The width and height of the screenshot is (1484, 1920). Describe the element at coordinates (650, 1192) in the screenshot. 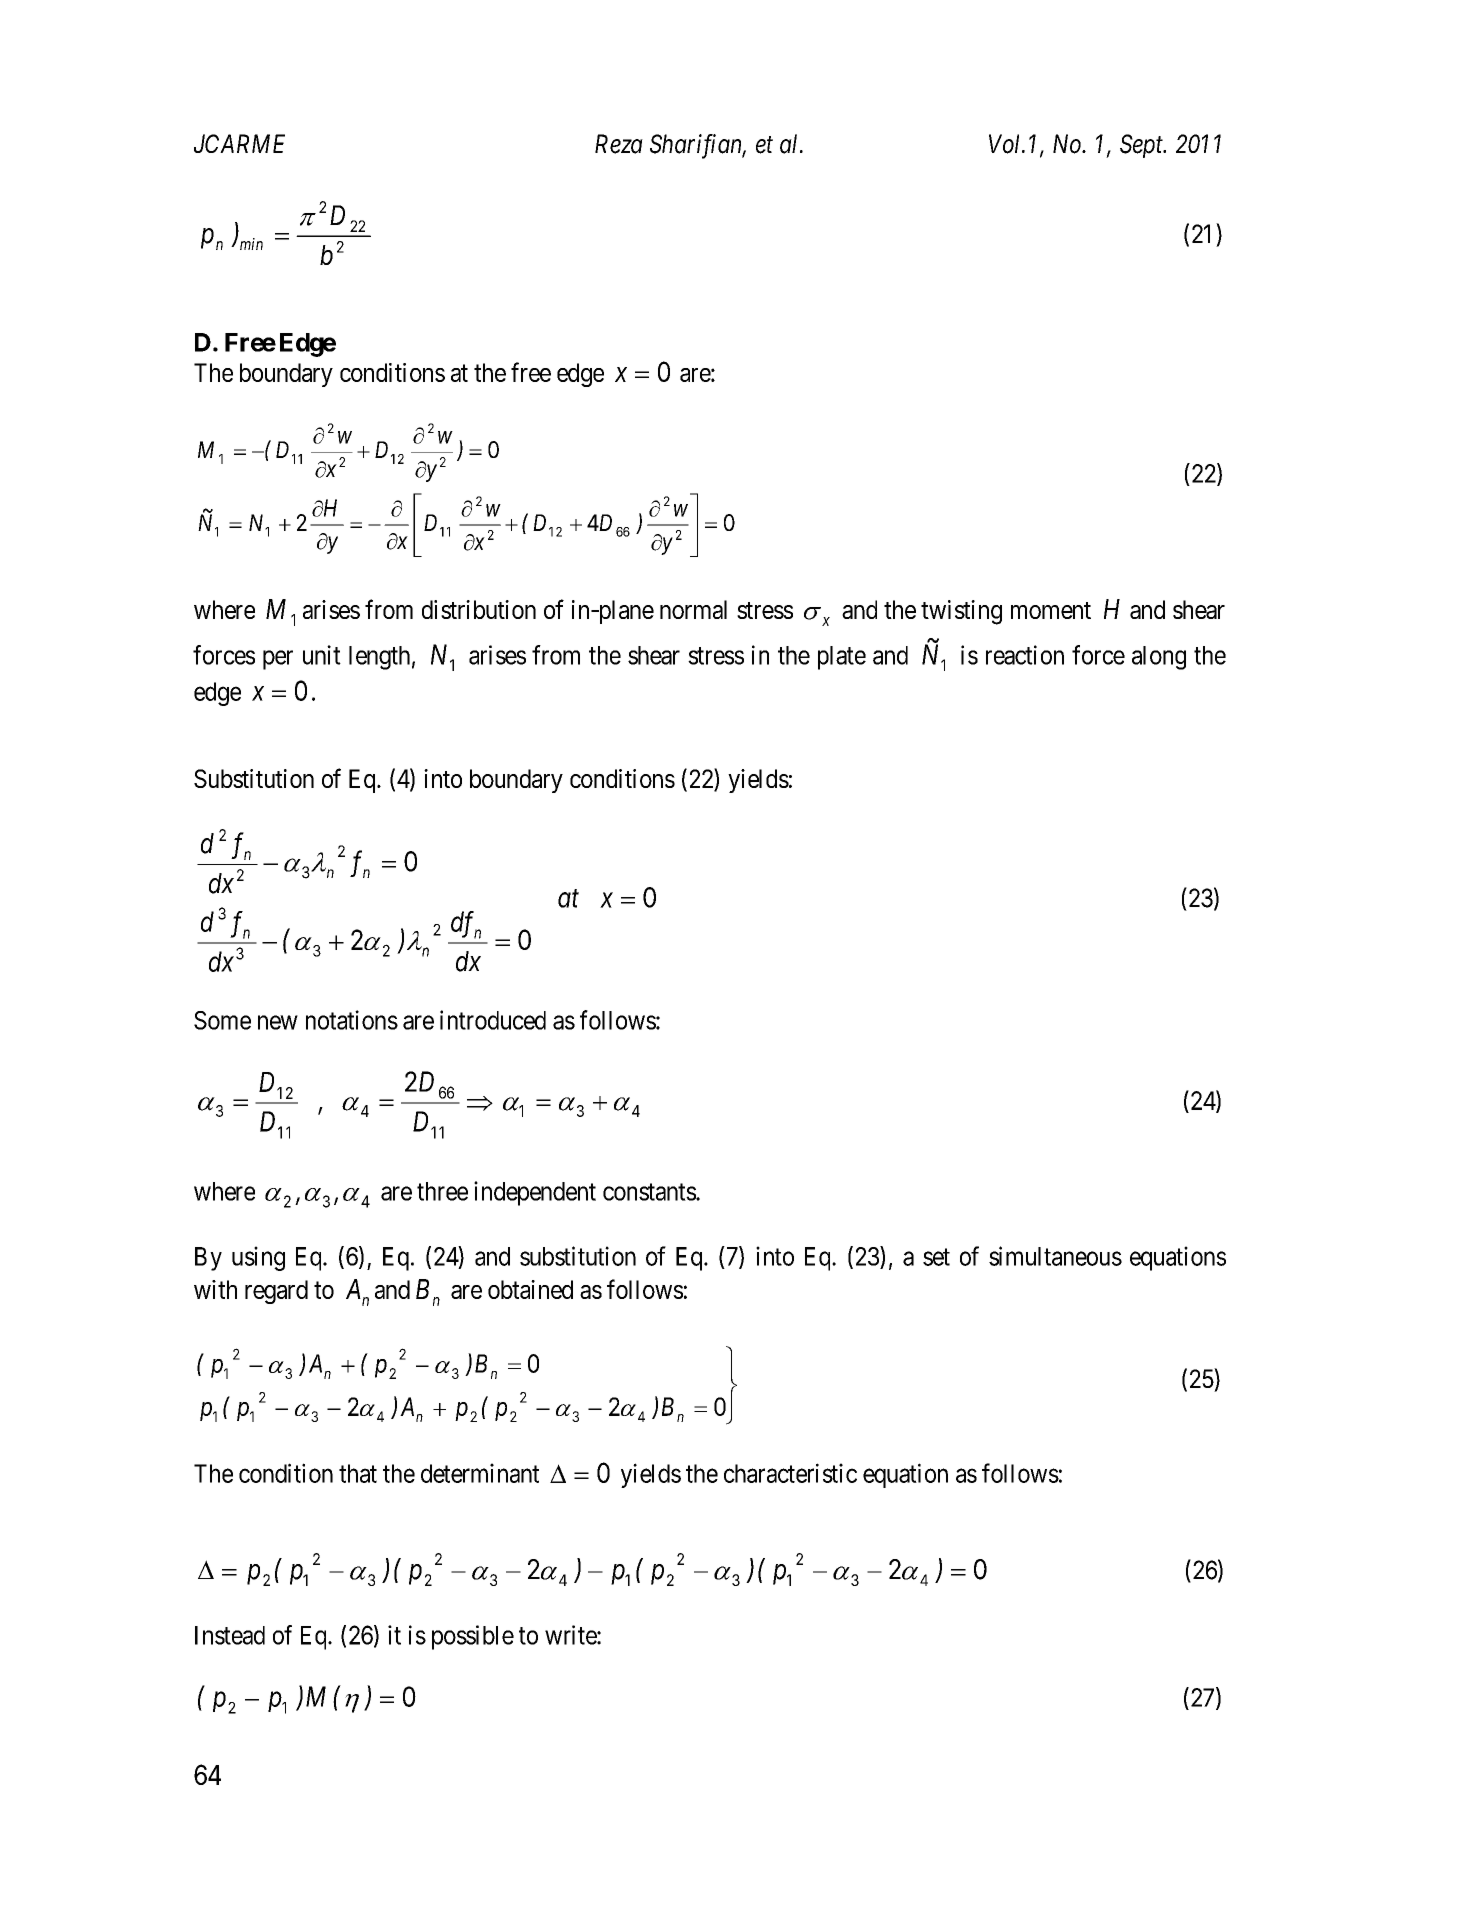

I see `constants` at that location.
